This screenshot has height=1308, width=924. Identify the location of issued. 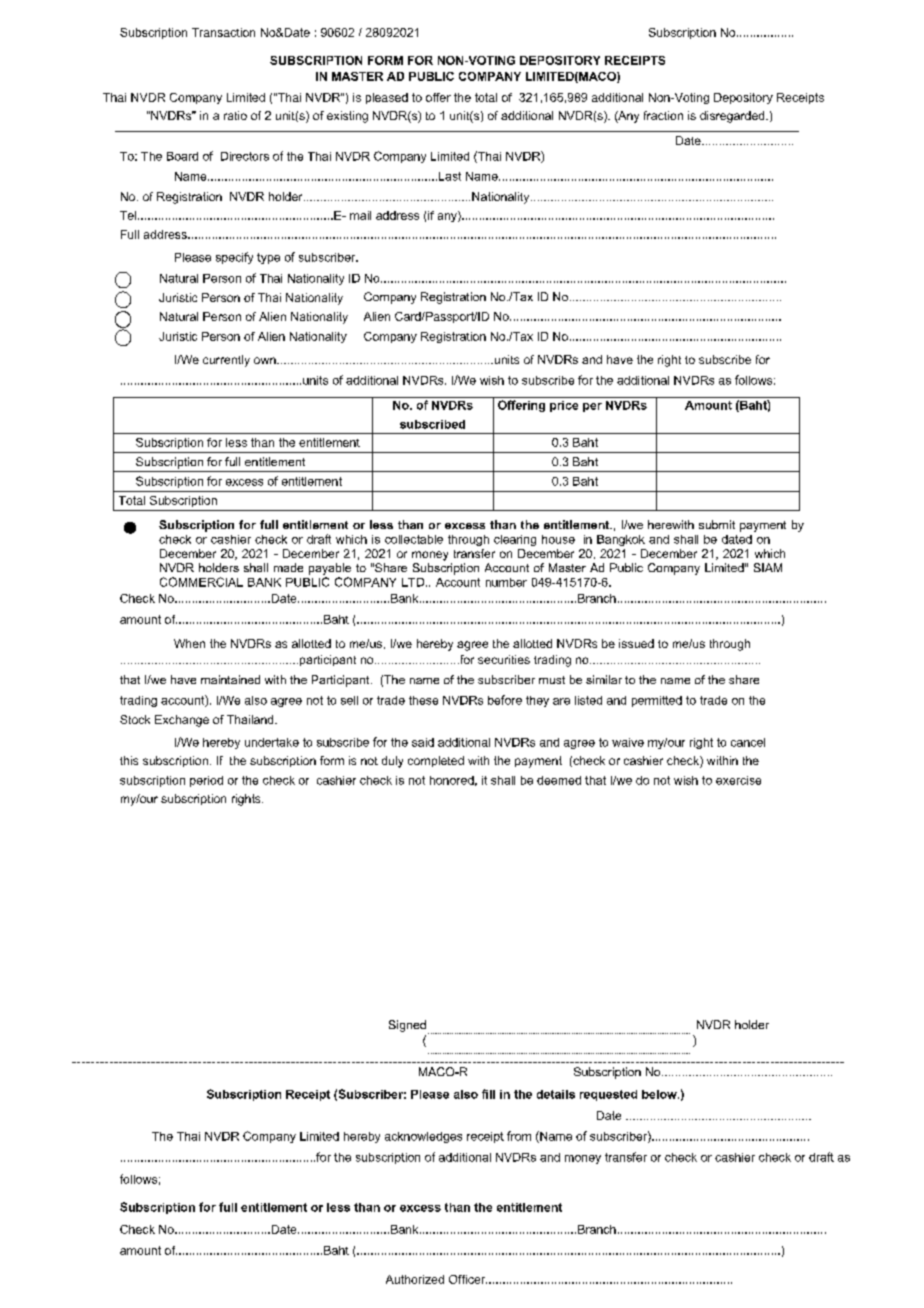
(636, 643).
